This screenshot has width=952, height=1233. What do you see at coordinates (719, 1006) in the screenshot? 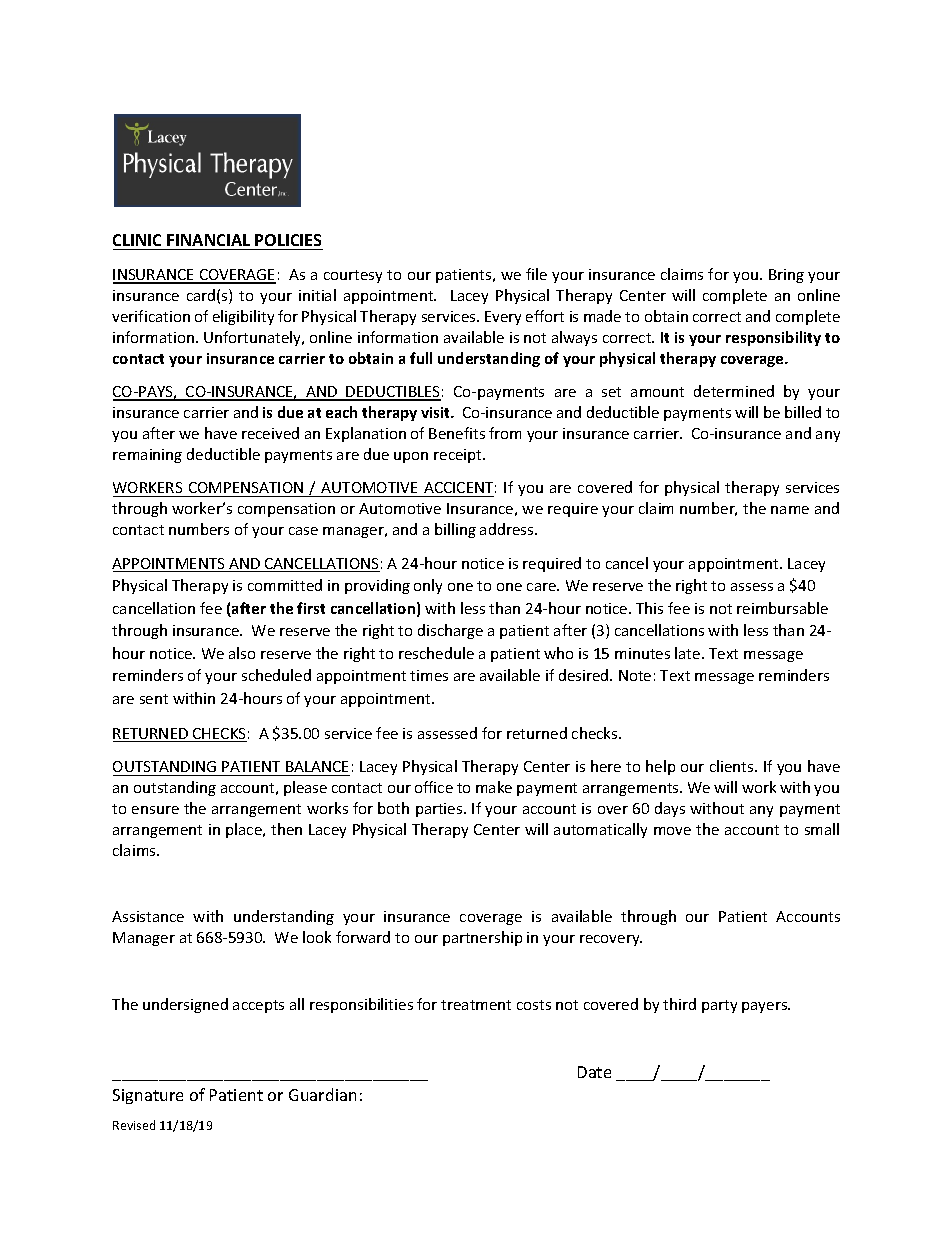
I see `party` at bounding box center [719, 1006].
